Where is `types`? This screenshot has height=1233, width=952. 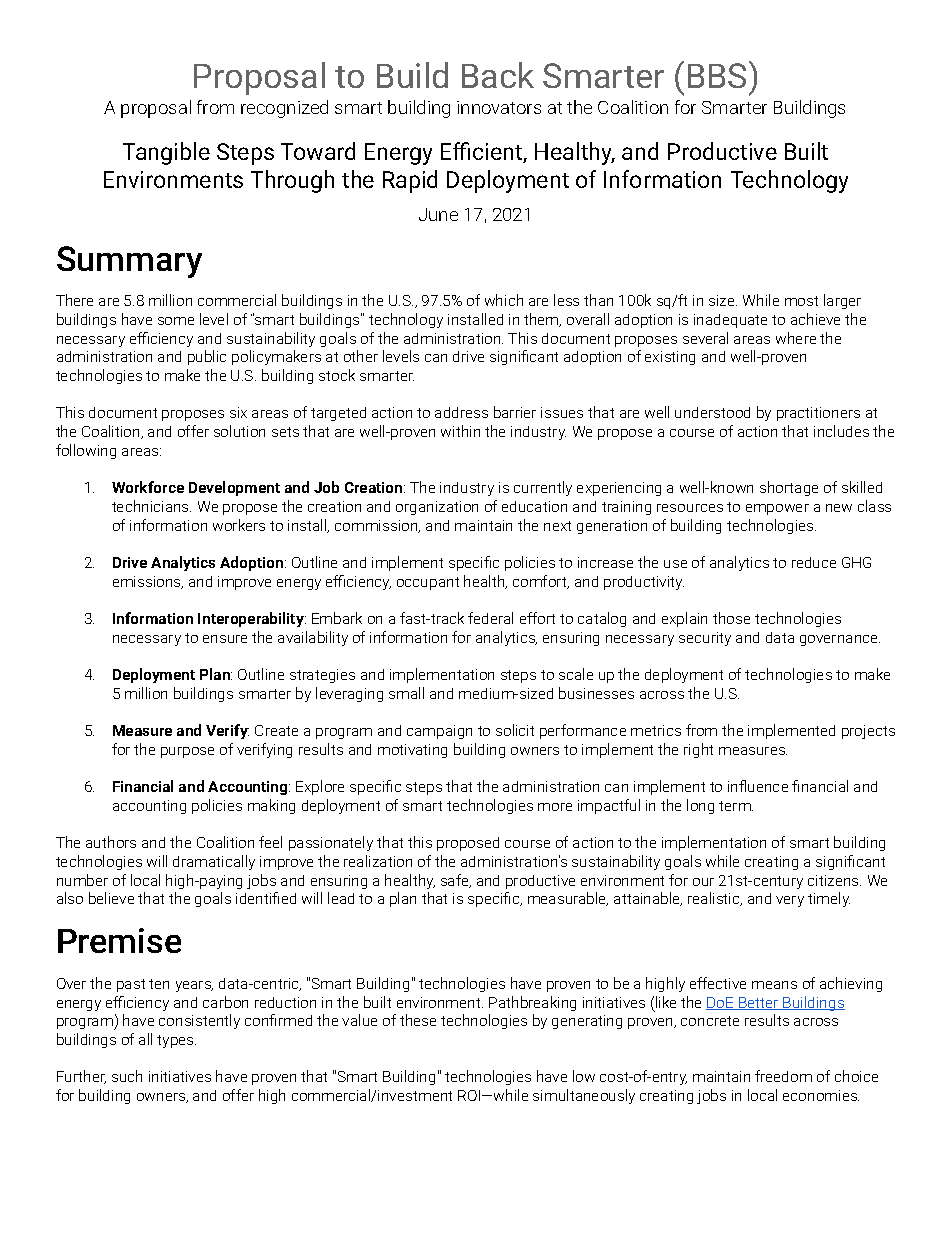
types is located at coordinates (176, 1041).
